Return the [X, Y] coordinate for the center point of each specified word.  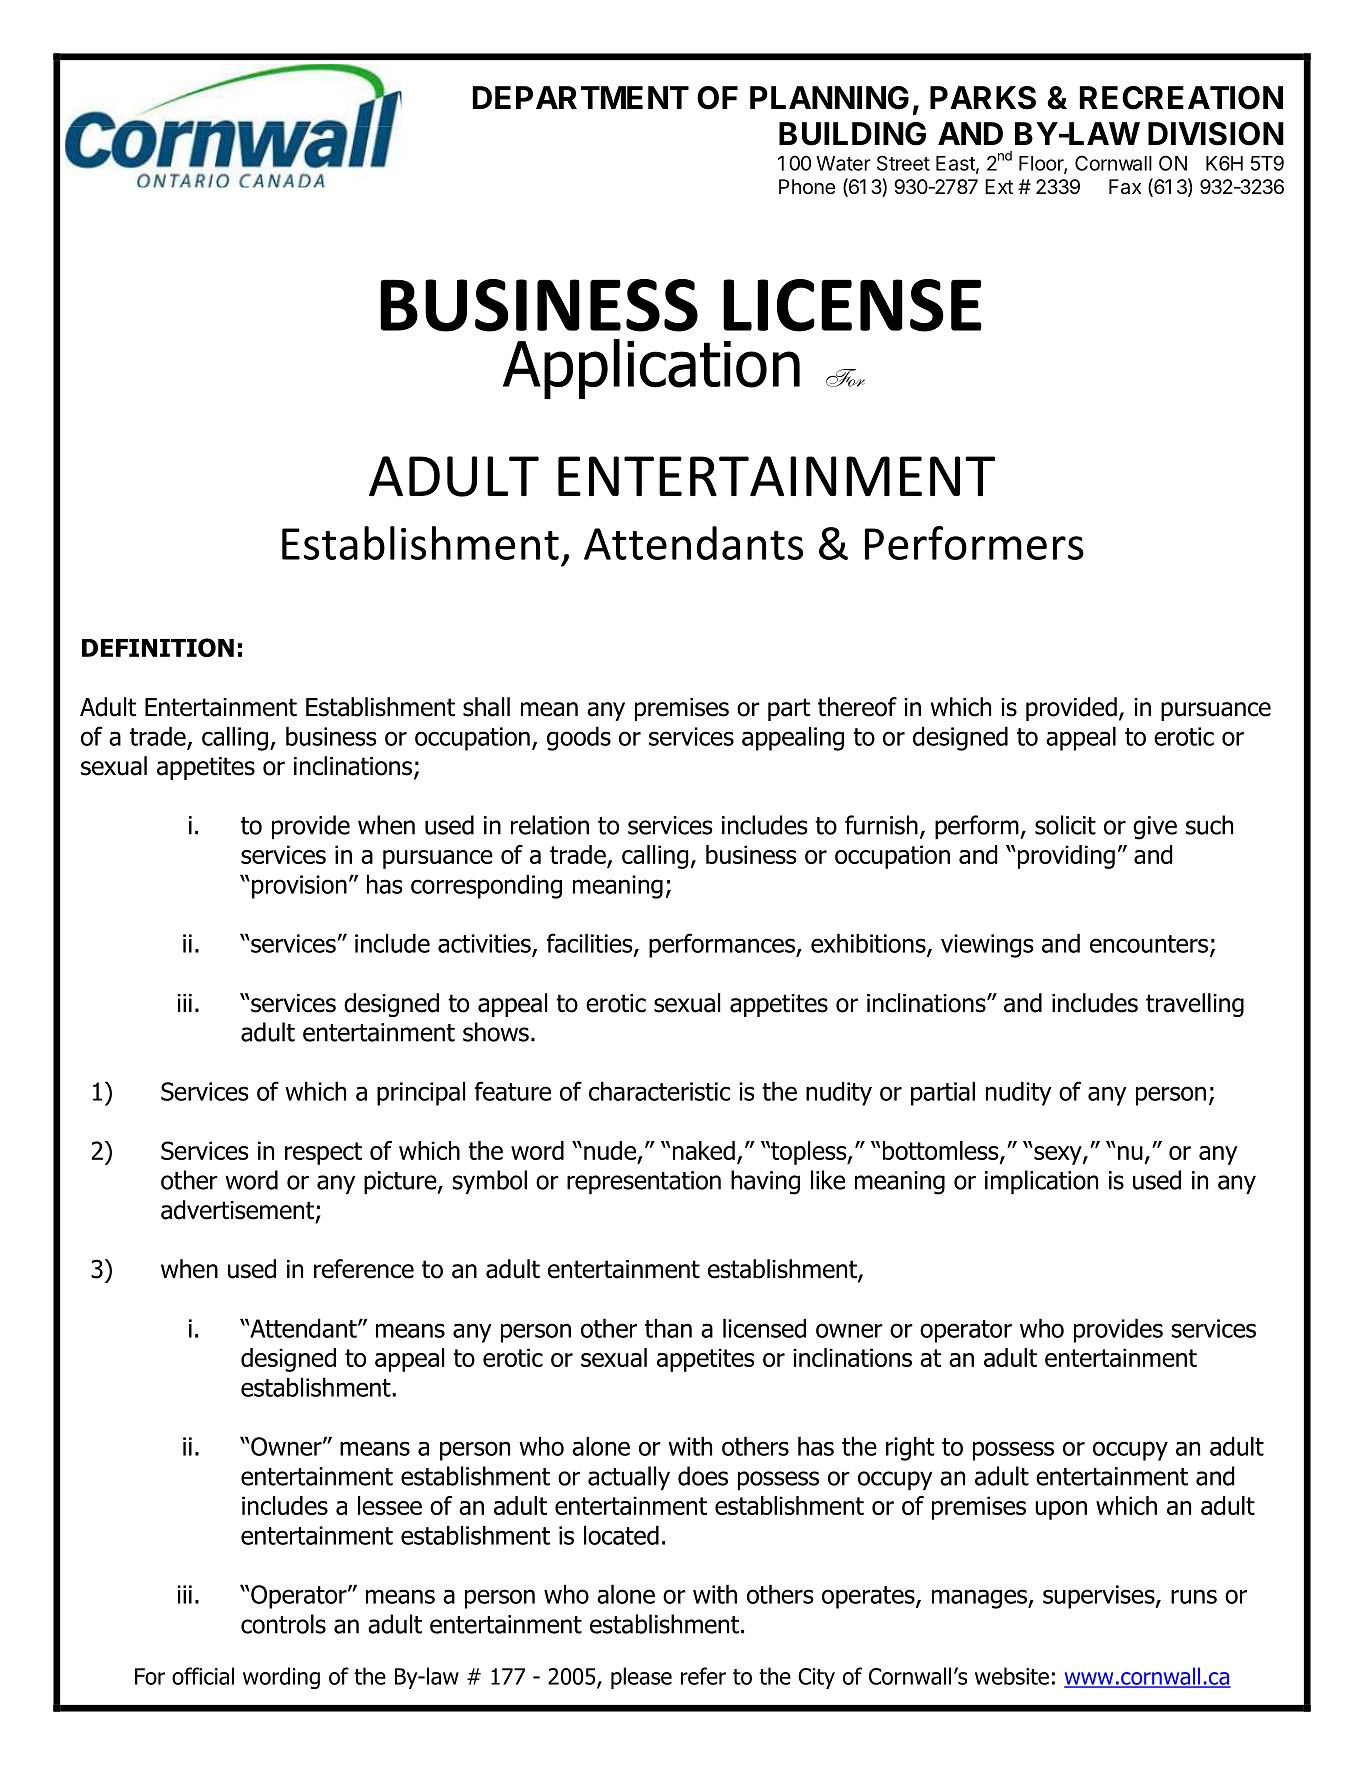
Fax [1125, 187]
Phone [807, 186]
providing [1066, 857]
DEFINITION [158, 647]
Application [651, 369]
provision [299, 887]
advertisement [237, 1210]
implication [1041, 1182]
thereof [857, 707]
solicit [1065, 825]
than [668, 1328]
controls [283, 1624]
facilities [591, 944]
